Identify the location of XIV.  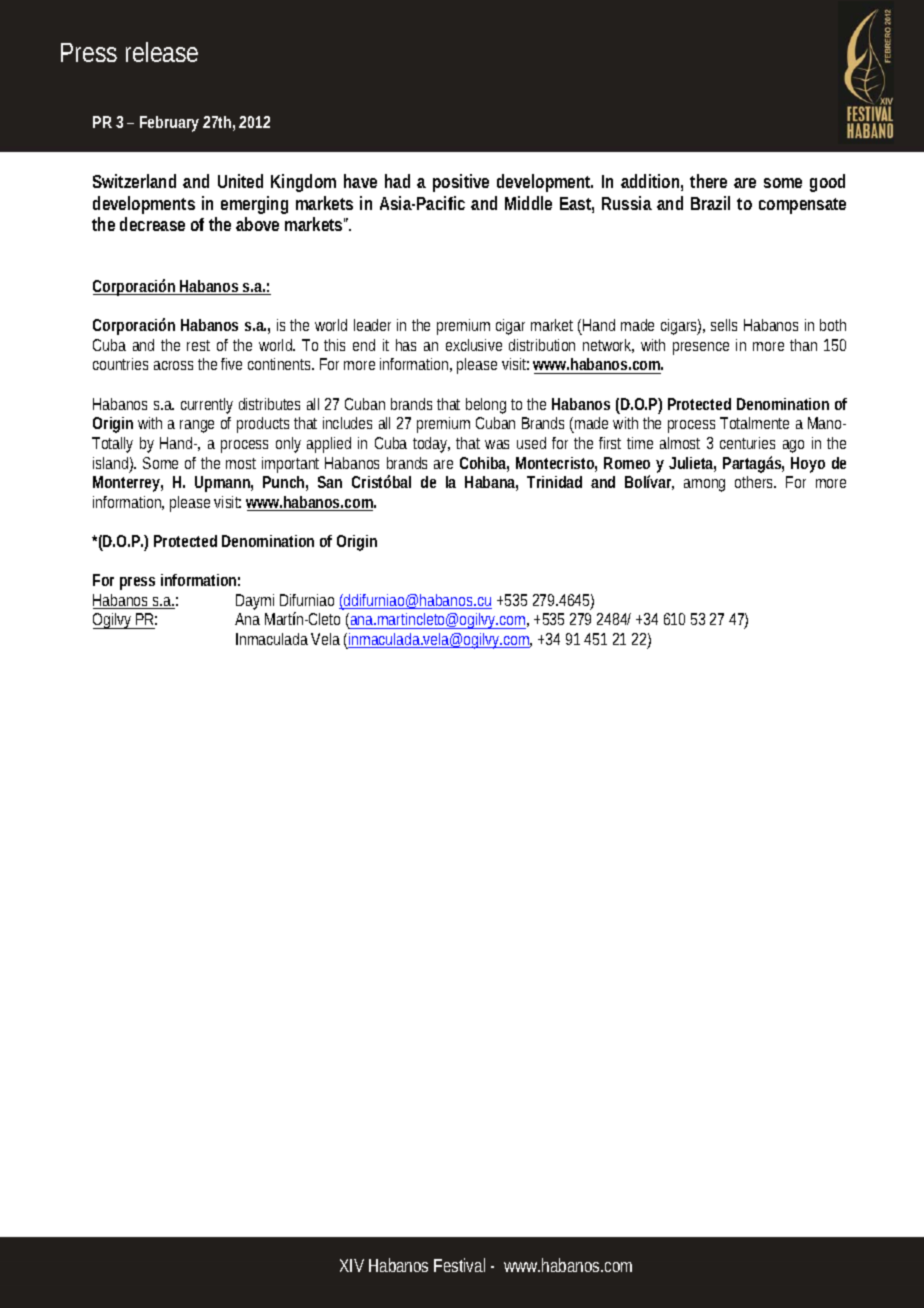
(352, 1265).
